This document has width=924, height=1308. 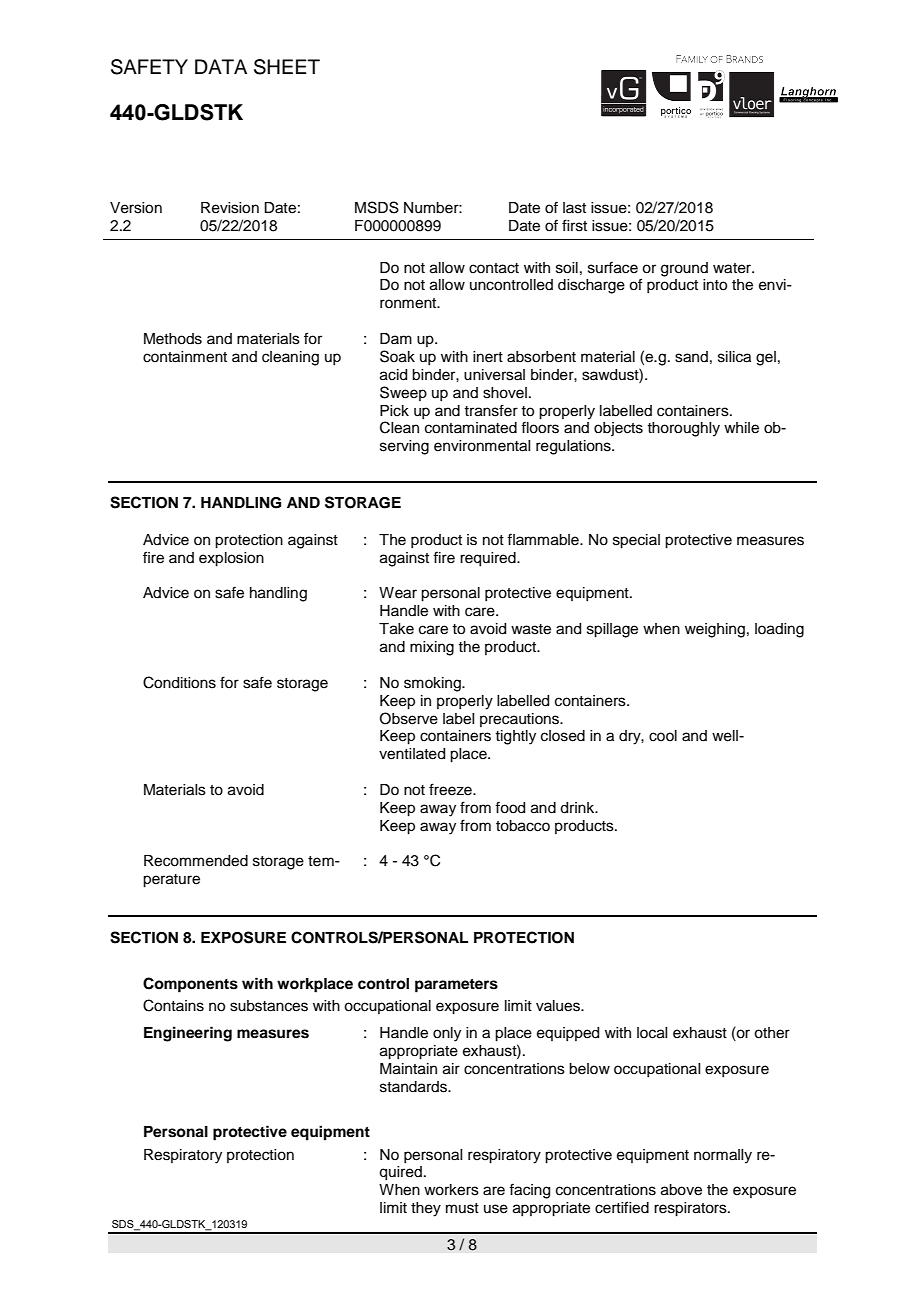 I want to click on last, so click(x=574, y=208).
